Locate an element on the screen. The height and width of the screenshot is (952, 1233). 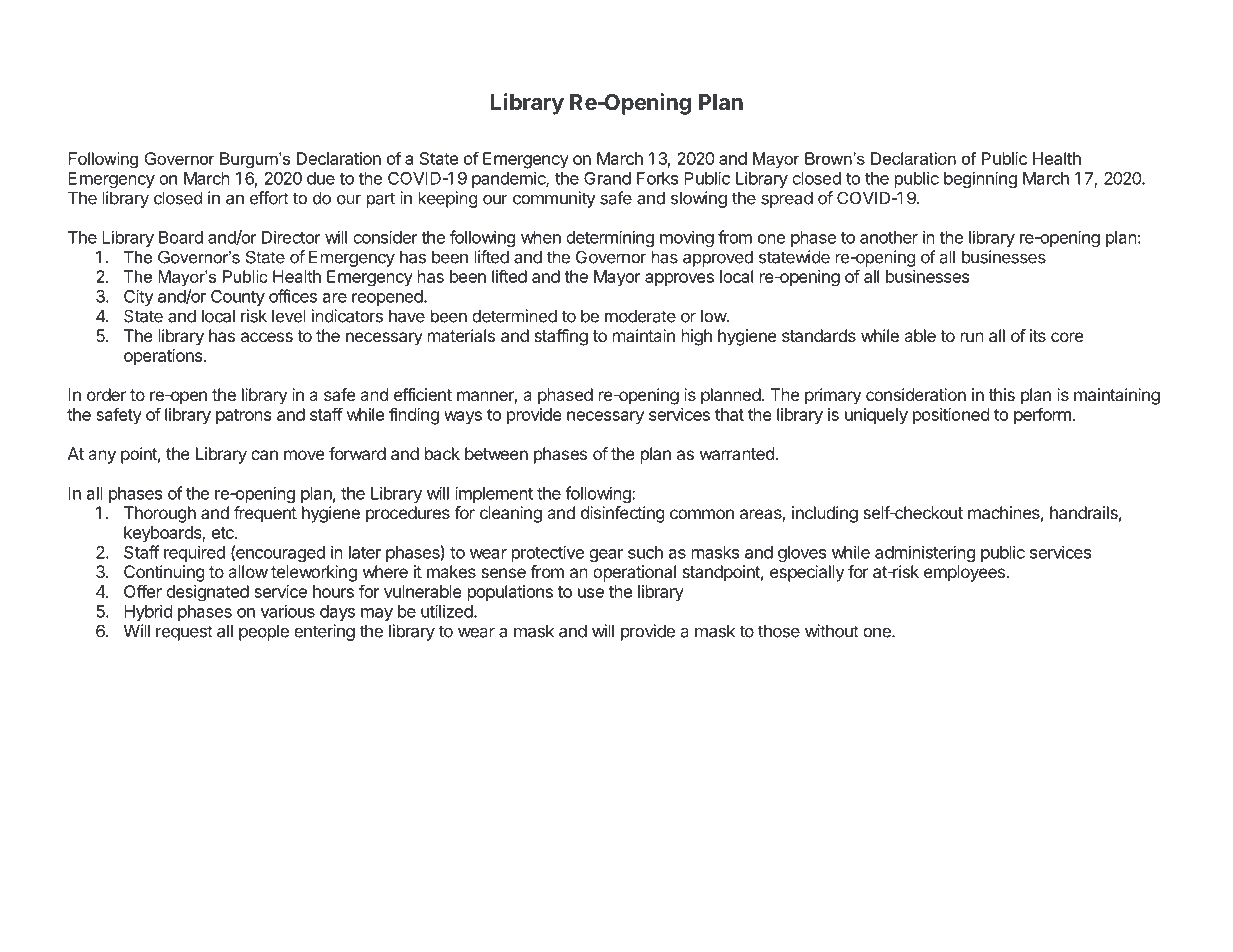
moderate is located at coordinates (640, 316).
